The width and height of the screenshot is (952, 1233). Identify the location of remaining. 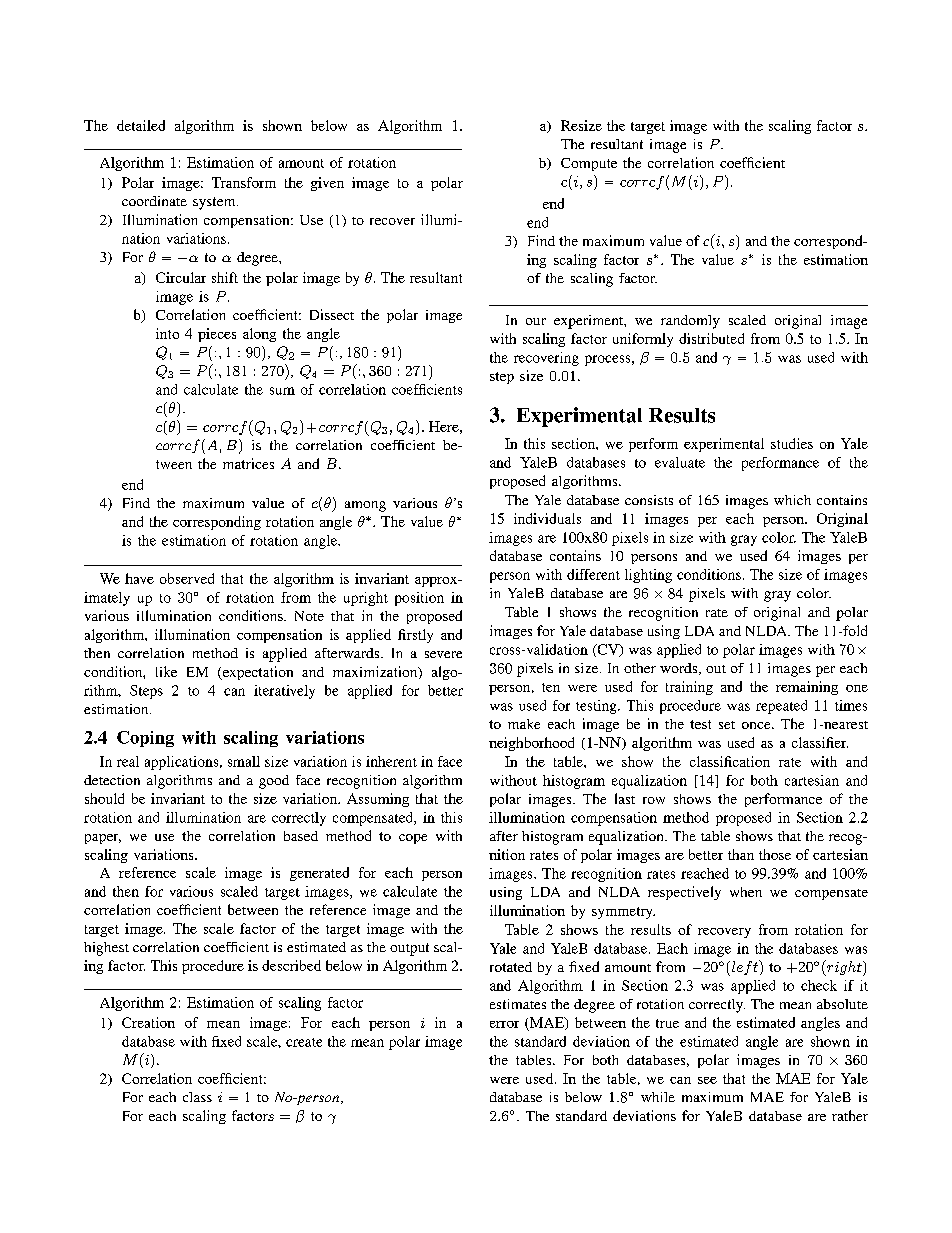
(807, 688).
